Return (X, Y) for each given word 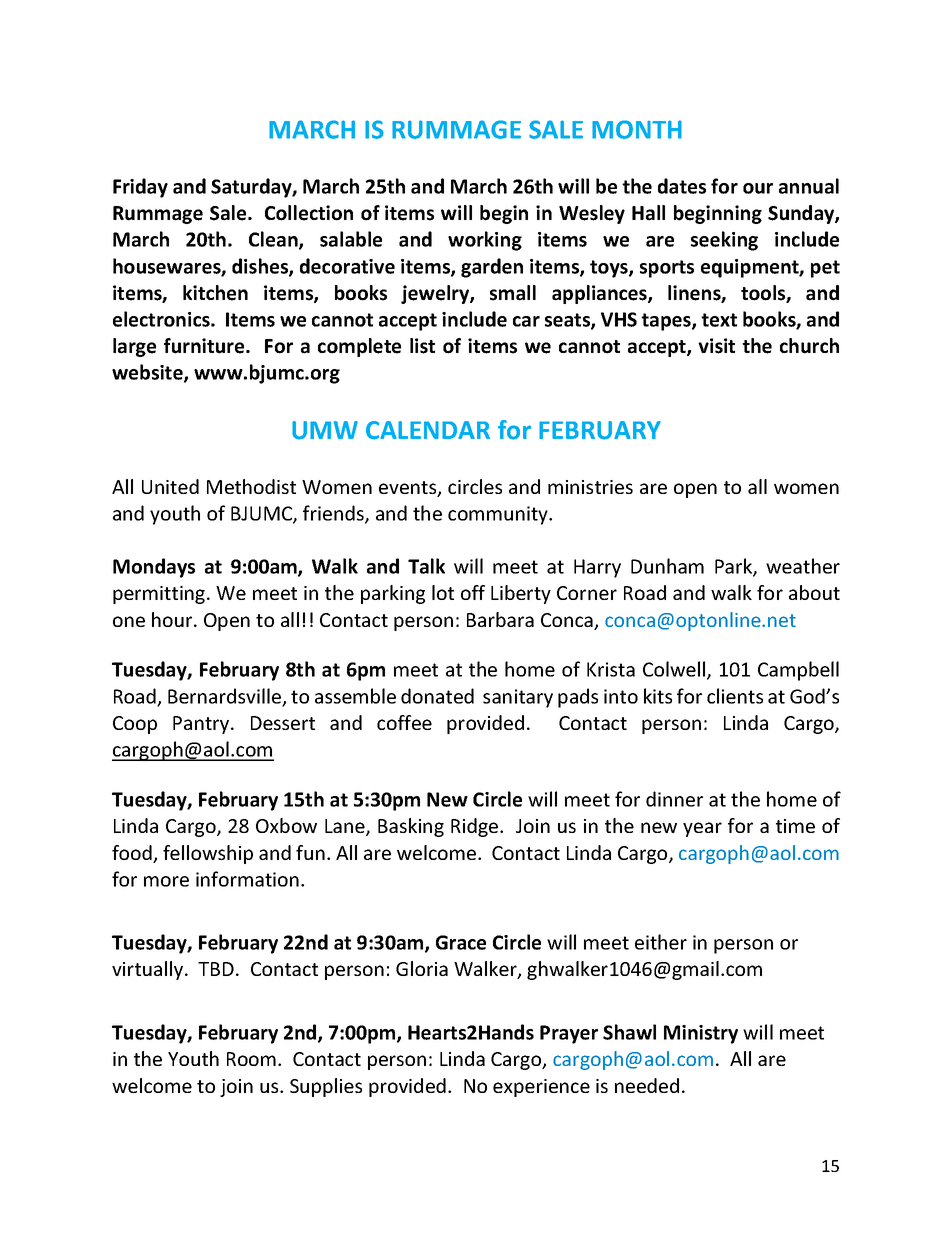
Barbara (500, 619)
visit (716, 346)
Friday (140, 188)
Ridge (476, 827)
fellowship (208, 854)
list (422, 346)
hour (173, 619)
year (702, 829)
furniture (205, 346)
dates (682, 186)
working (485, 241)
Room (251, 1059)
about (814, 592)
